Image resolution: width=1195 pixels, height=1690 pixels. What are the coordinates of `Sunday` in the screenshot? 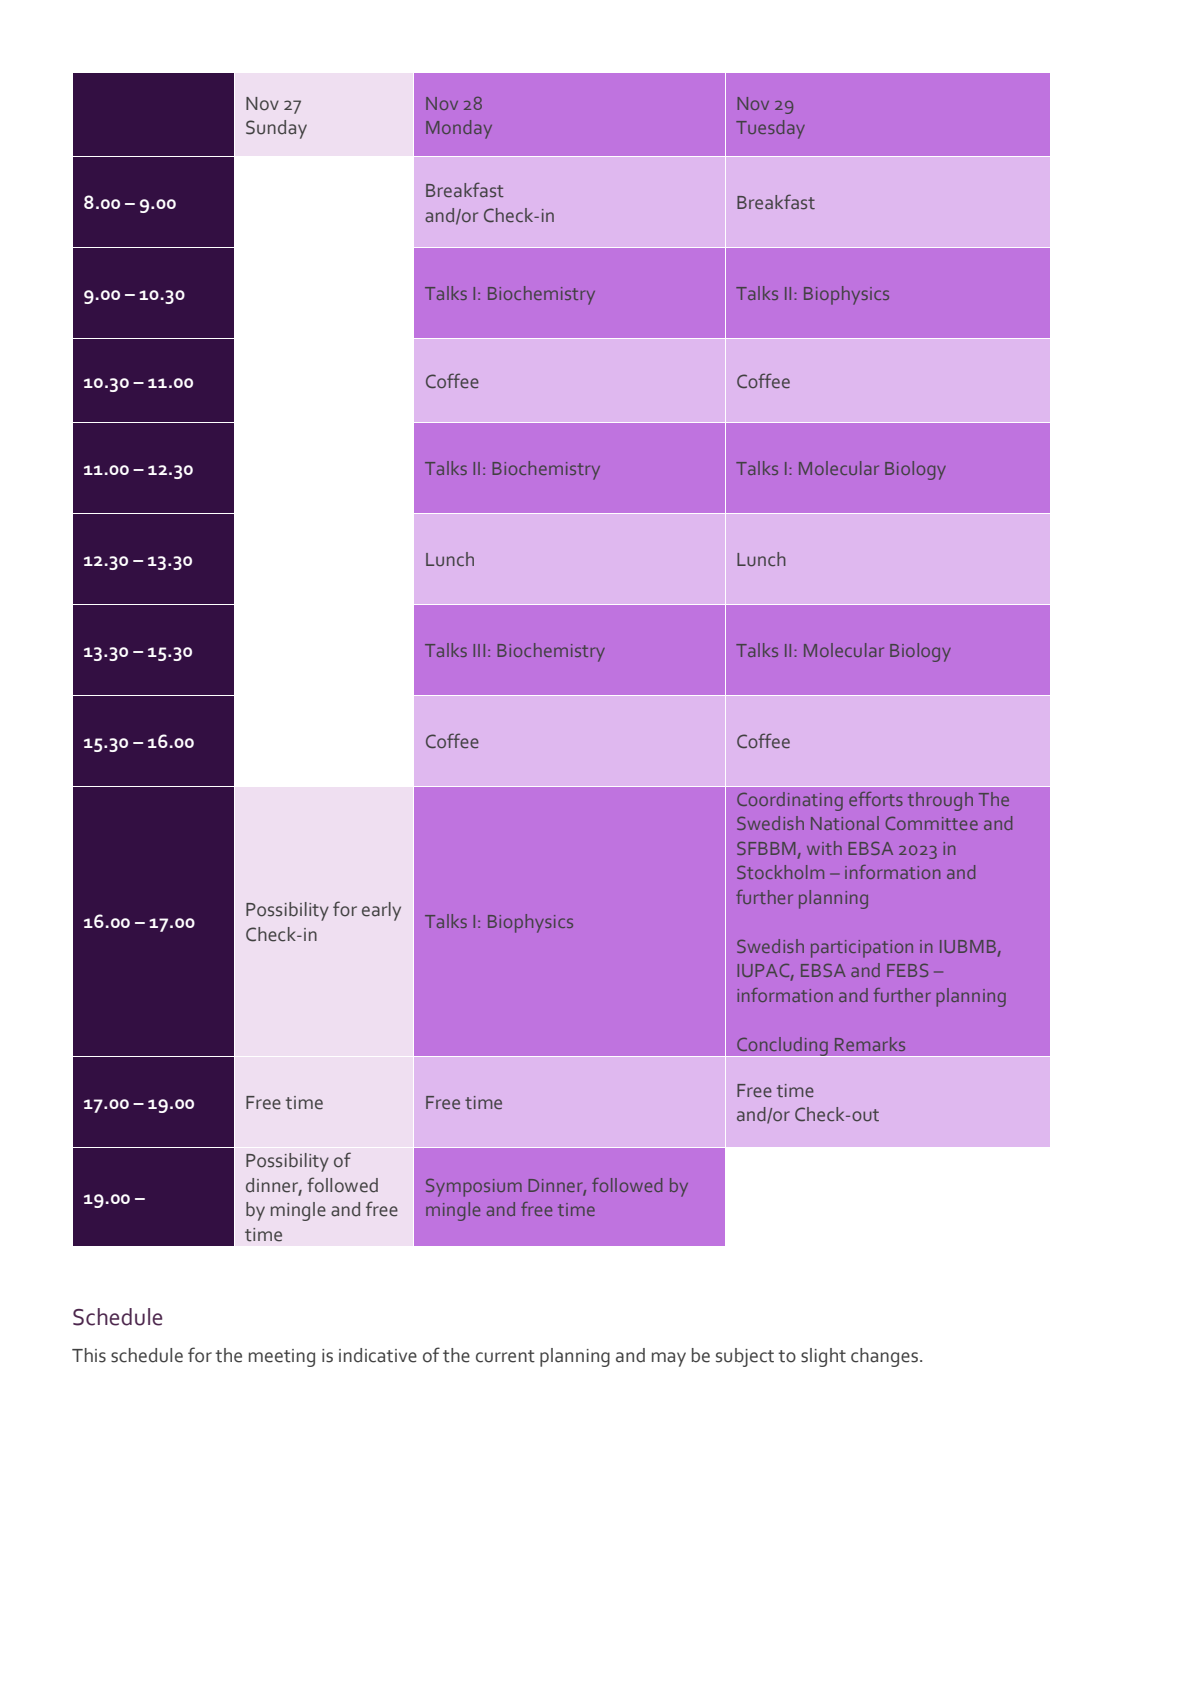 It's located at (276, 129).
